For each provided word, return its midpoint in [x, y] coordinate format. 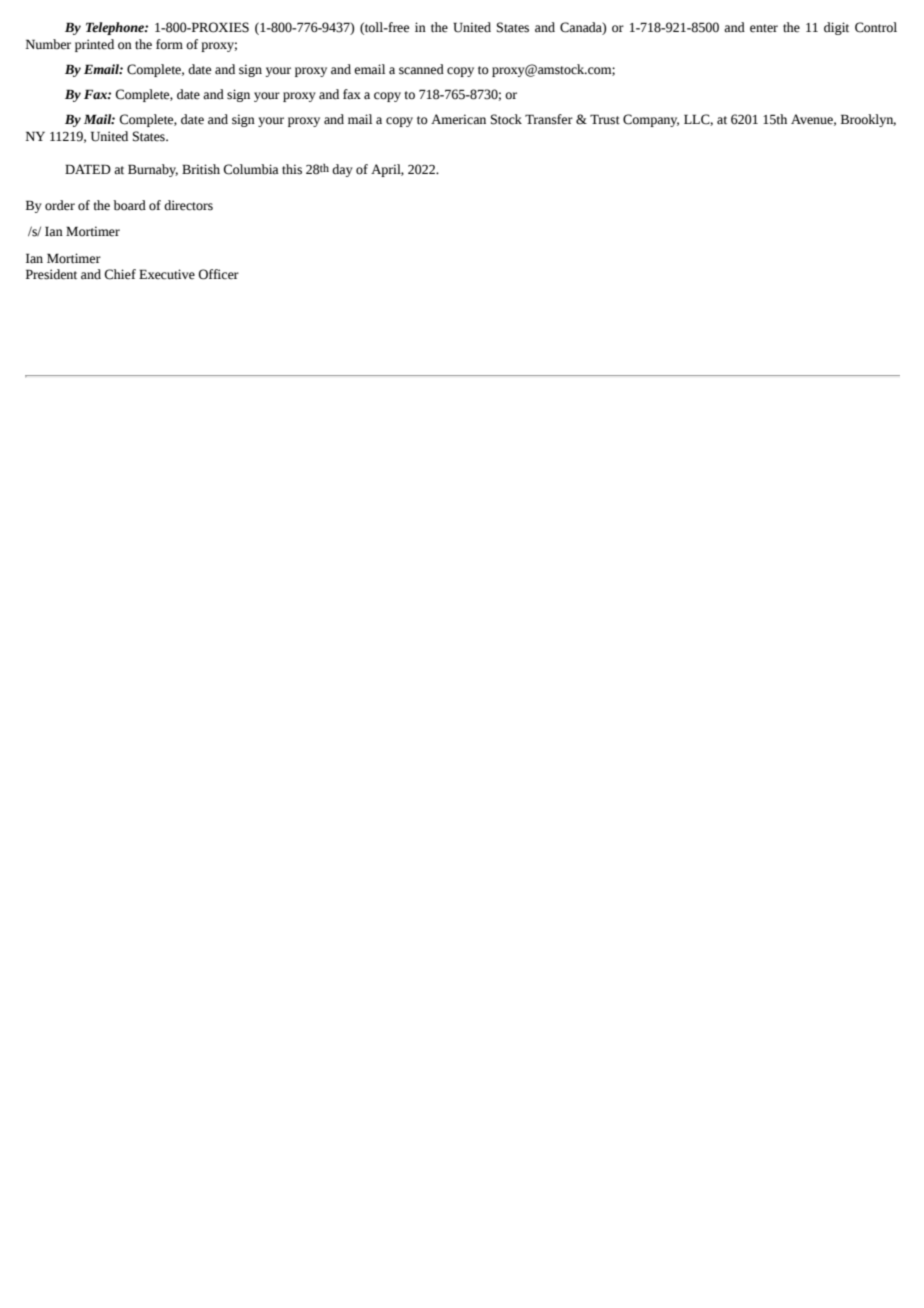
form [169, 44]
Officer [218, 274]
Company [651, 120]
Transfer [549, 119]
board [129, 205]
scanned [421, 69]
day [342, 170]
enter [764, 28]
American [458, 119]
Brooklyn [868, 120]
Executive [167, 274]
